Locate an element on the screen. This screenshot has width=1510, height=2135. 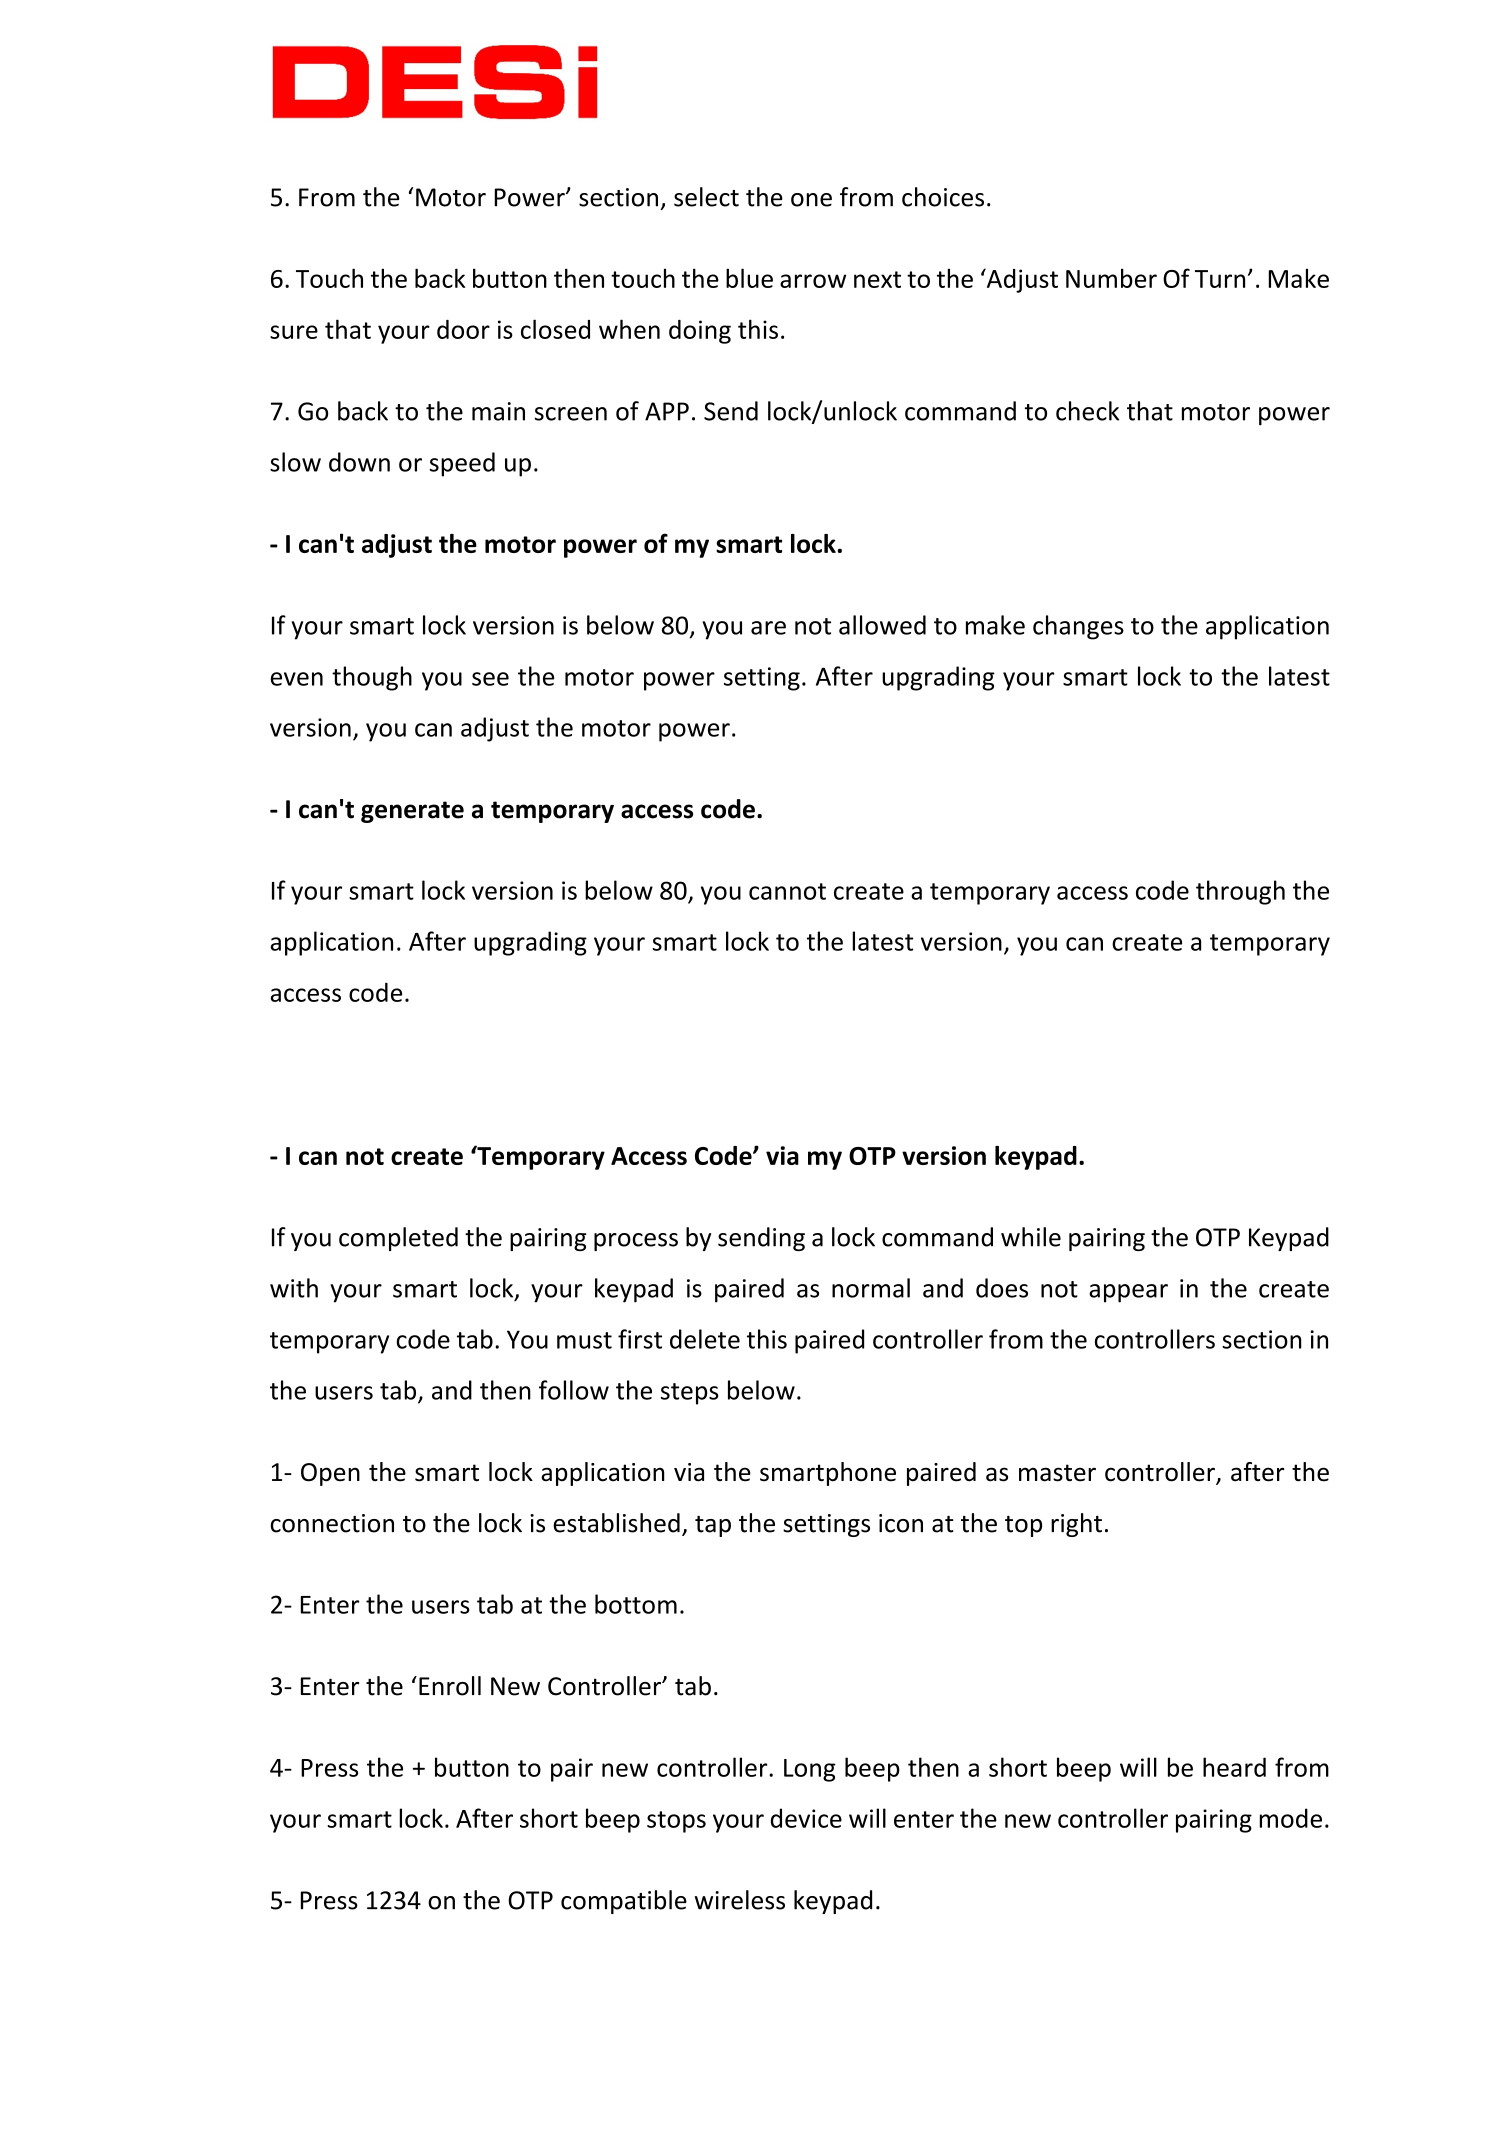
door is located at coordinates (463, 329).
